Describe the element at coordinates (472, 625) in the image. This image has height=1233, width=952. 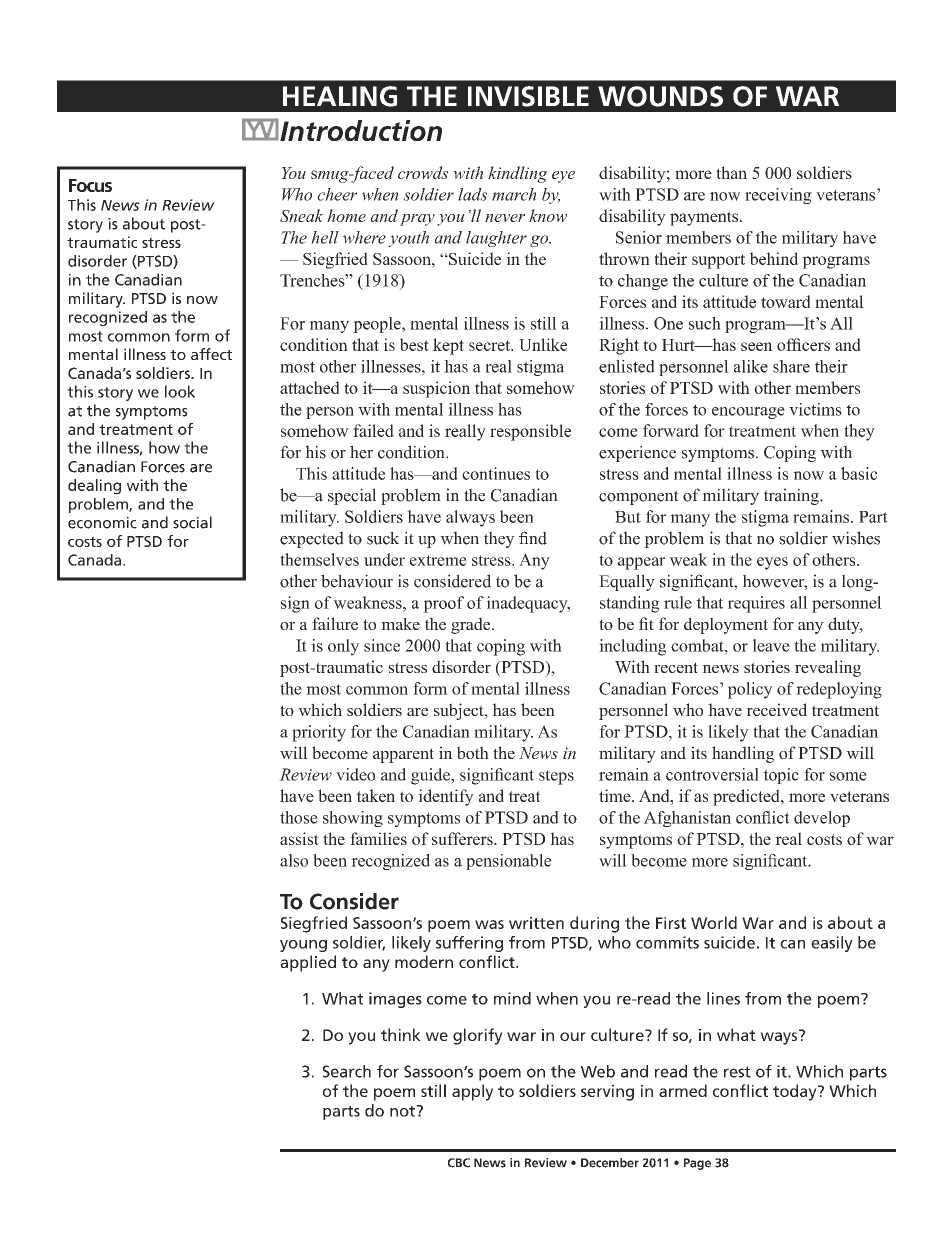
I see `grade` at that location.
